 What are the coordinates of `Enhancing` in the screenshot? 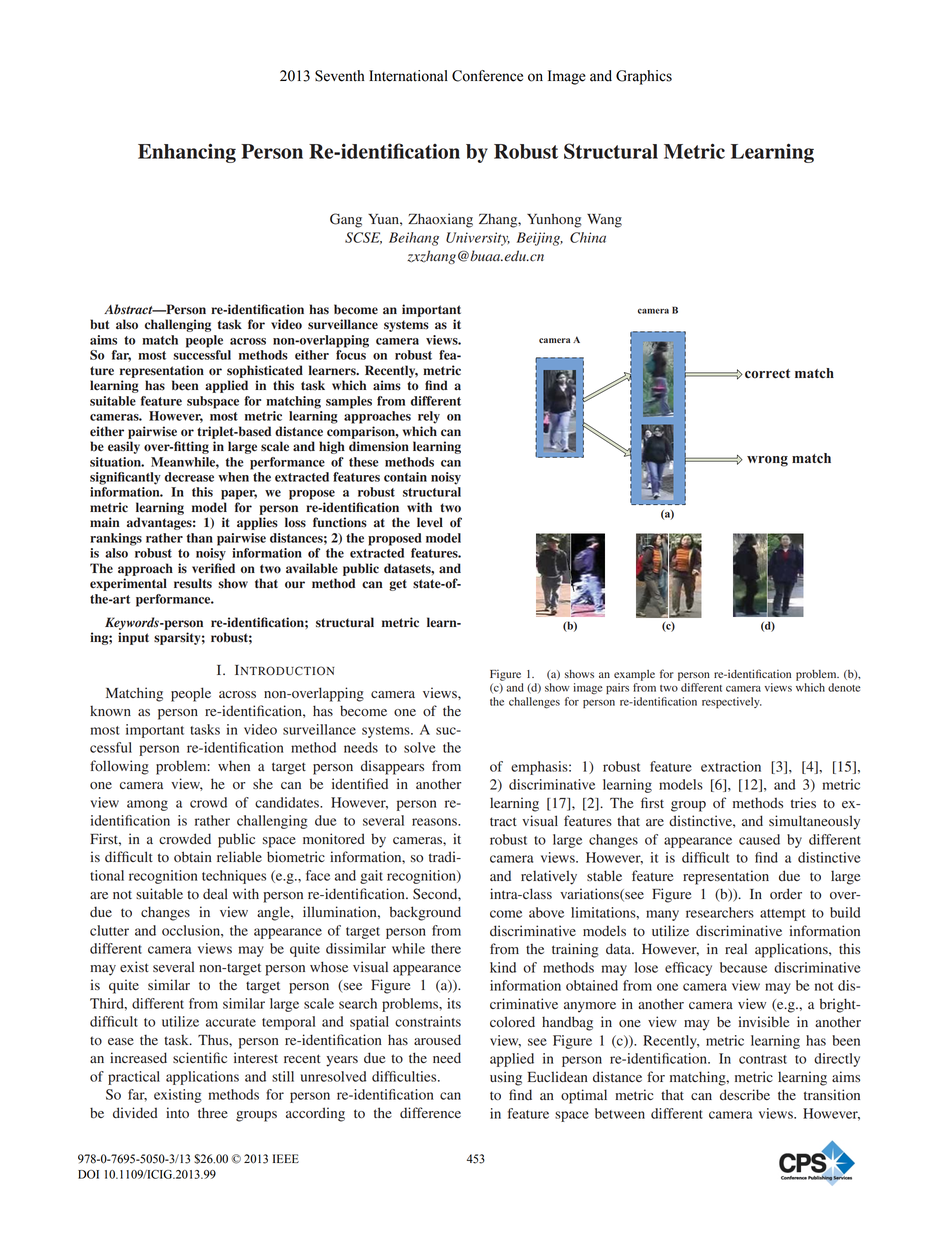 It's located at (187, 153).
